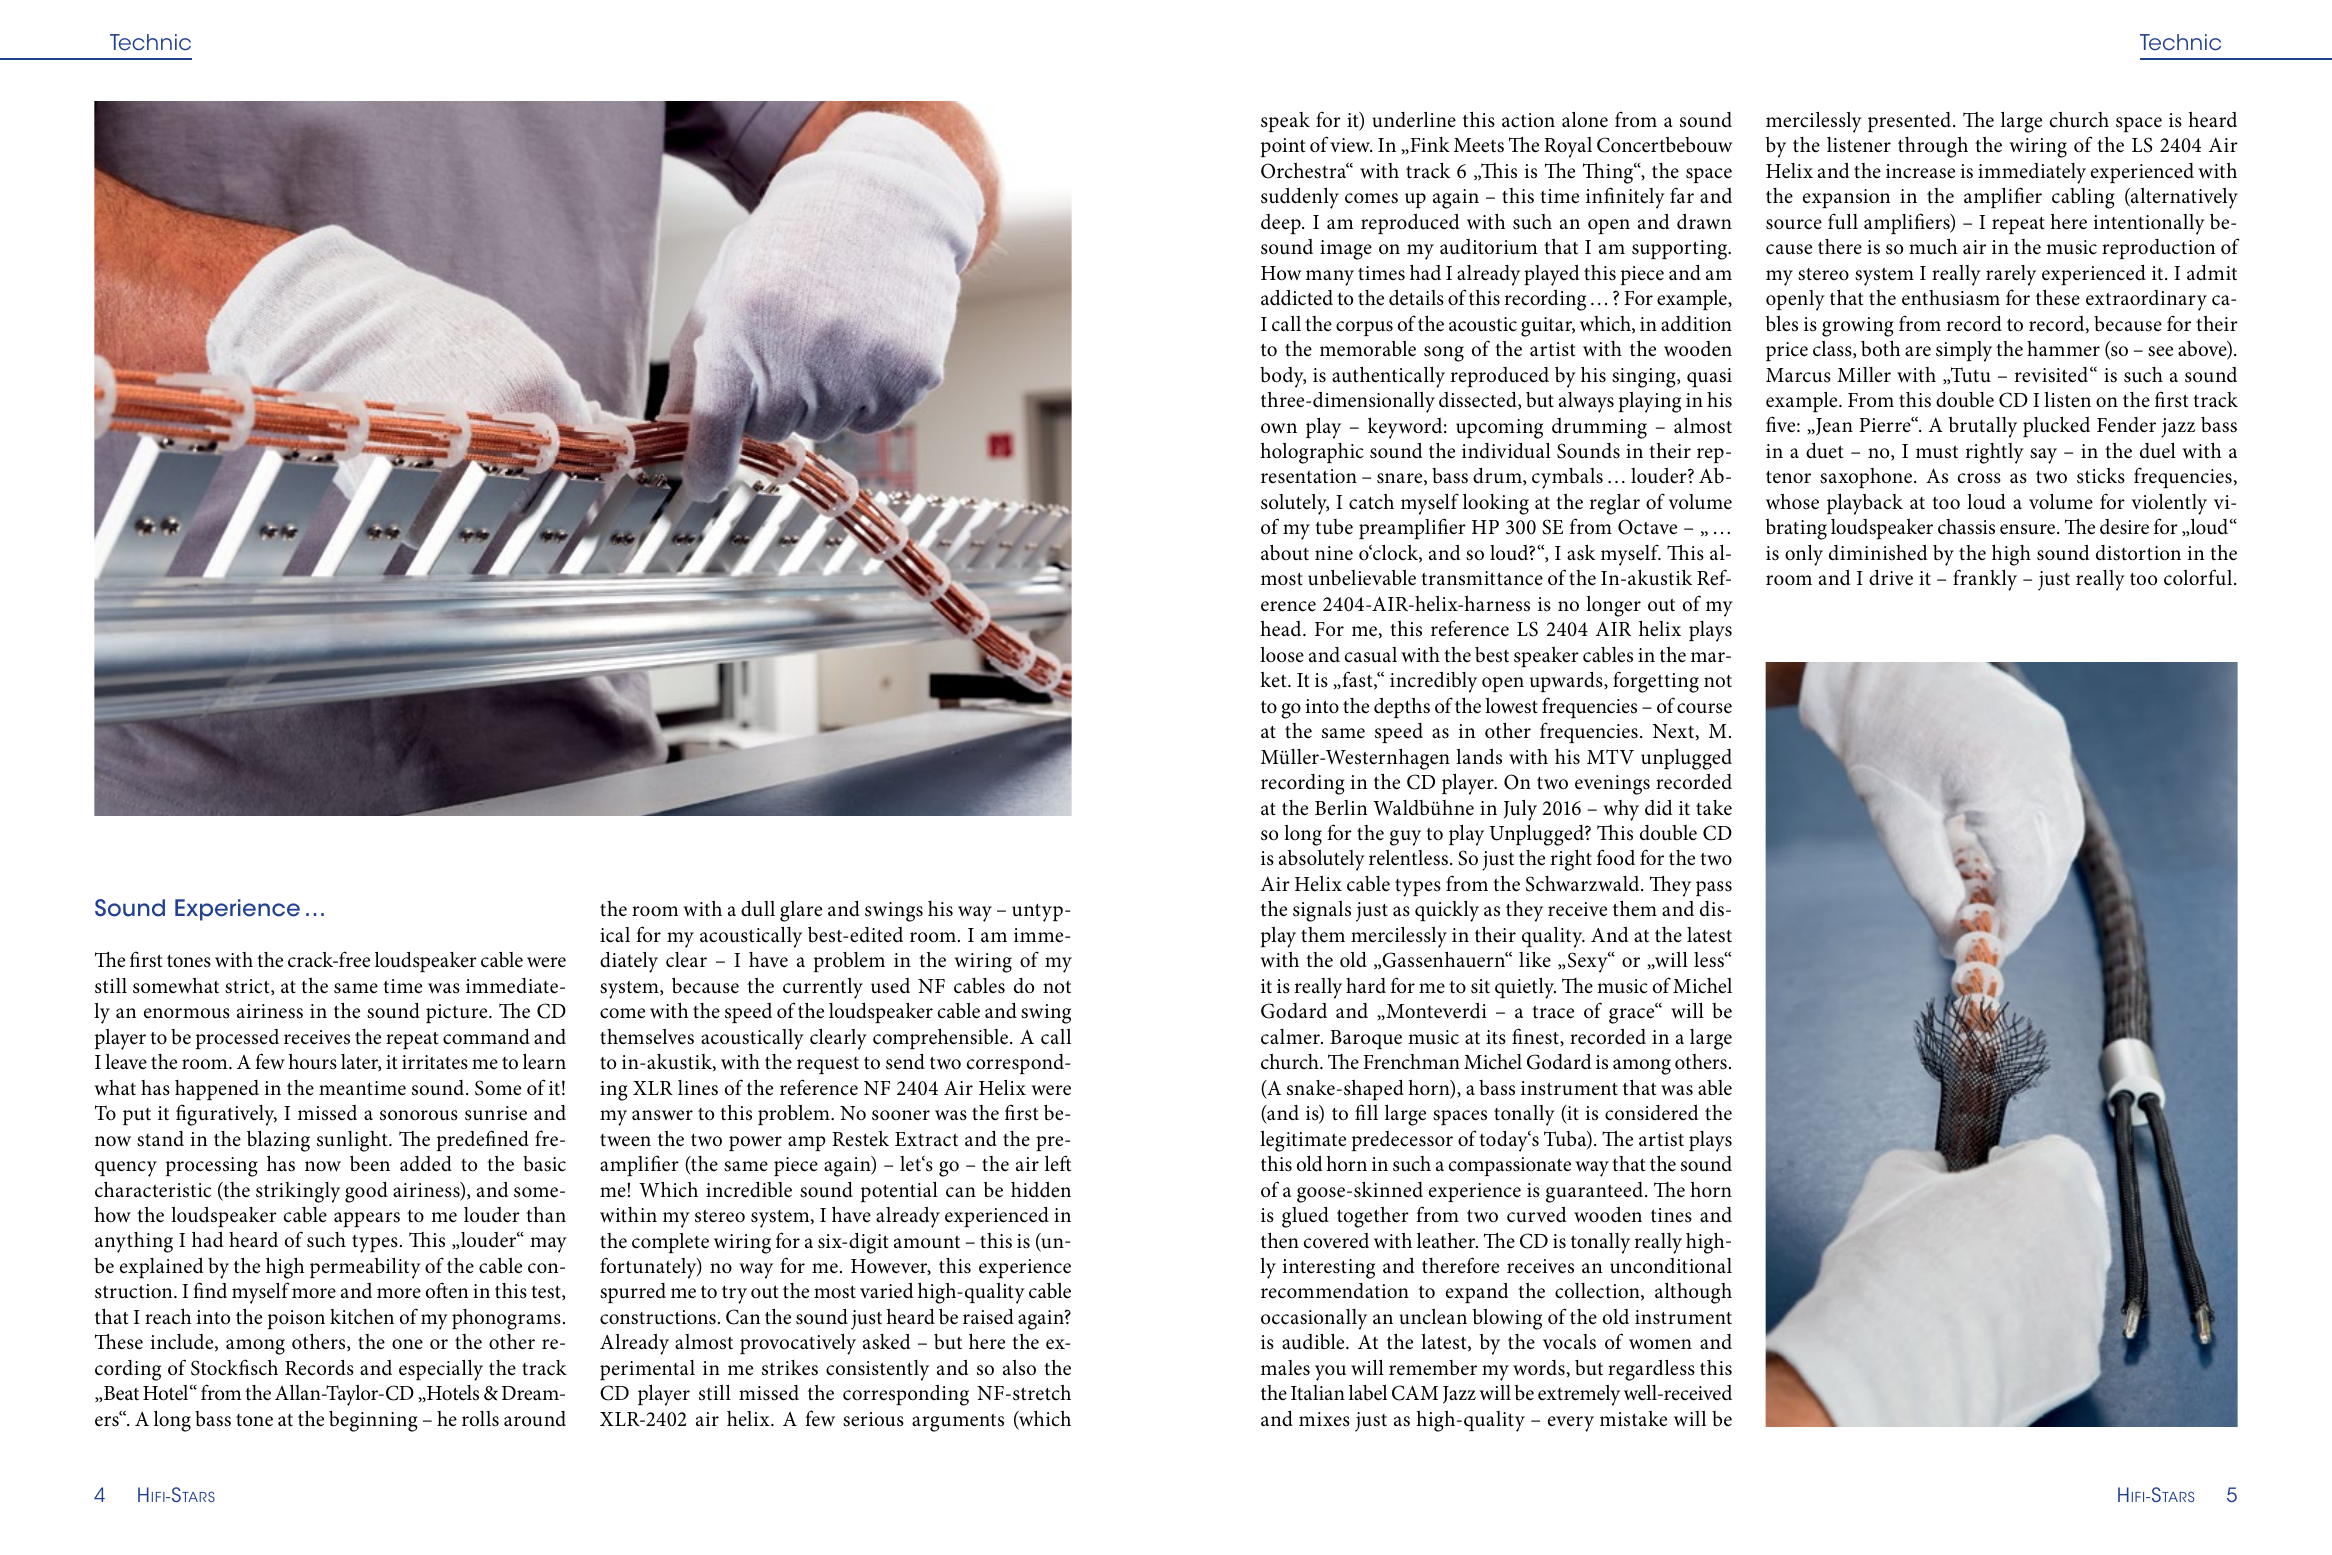  I want to click on hard, so click(1366, 986).
